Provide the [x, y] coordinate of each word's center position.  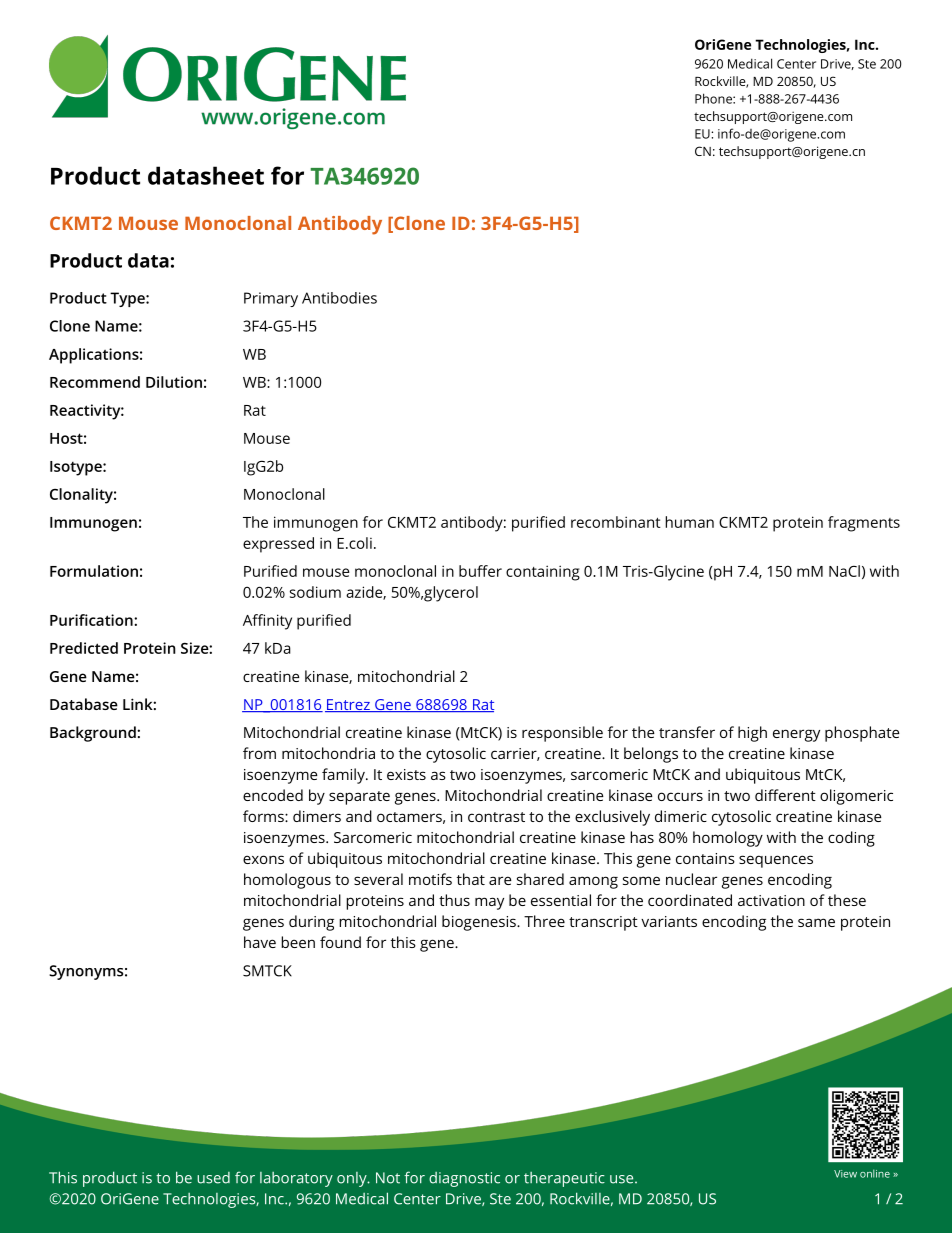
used [213, 1178]
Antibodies [339, 298]
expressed [278, 545]
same [816, 922]
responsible [562, 734]
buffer [480, 571]
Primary [271, 299]
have [260, 942]
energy [796, 735]
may [489, 903]
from [259, 753]
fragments [864, 524]
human [689, 522]
